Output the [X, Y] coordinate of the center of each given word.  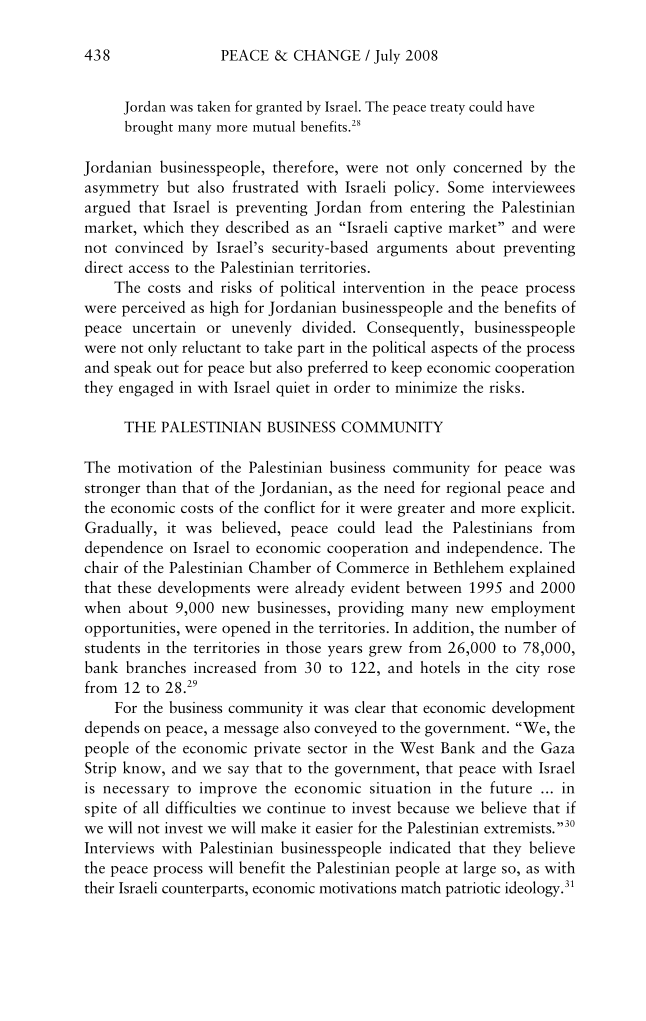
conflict [289, 507]
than [161, 487]
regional [473, 489]
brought [149, 128]
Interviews [119, 848]
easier [334, 828]
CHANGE [327, 55]
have [520, 106]
